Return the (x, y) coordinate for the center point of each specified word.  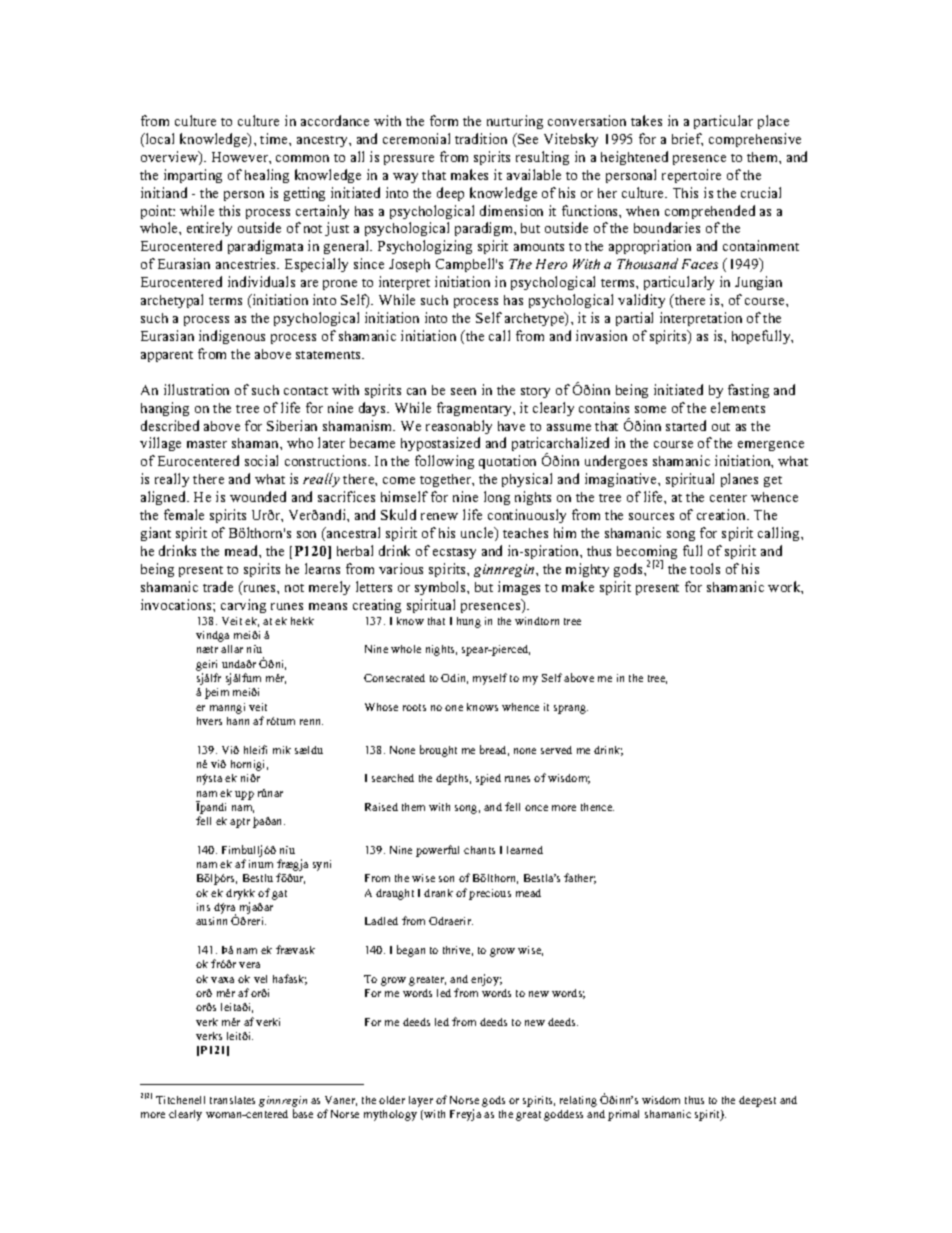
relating (578, 1101)
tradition (481, 138)
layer (421, 1101)
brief (687, 139)
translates (232, 1100)
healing (267, 176)
